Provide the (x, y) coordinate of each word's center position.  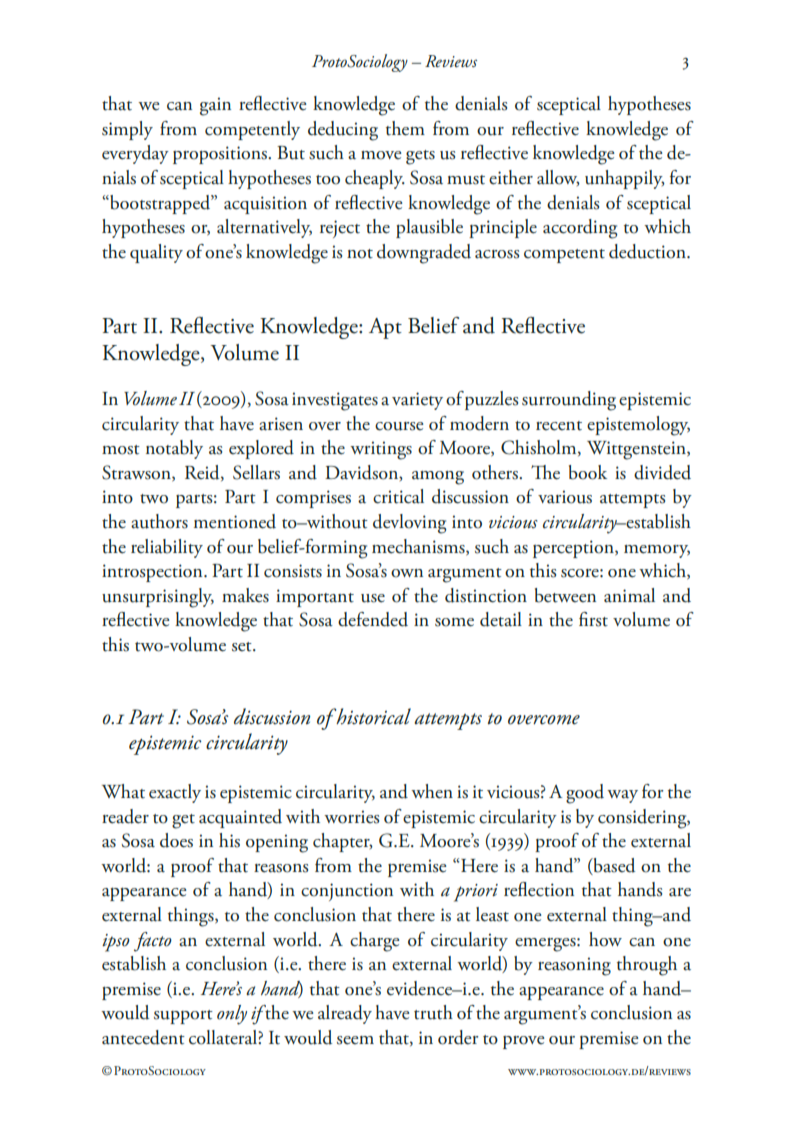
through (647, 966)
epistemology (638, 426)
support (183, 1017)
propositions (221, 155)
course (399, 426)
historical (372, 716)
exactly (175, 793)
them (405, 128)
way (622, 796)
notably (174, 449)
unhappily (625, 179)
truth (433, 1012)
